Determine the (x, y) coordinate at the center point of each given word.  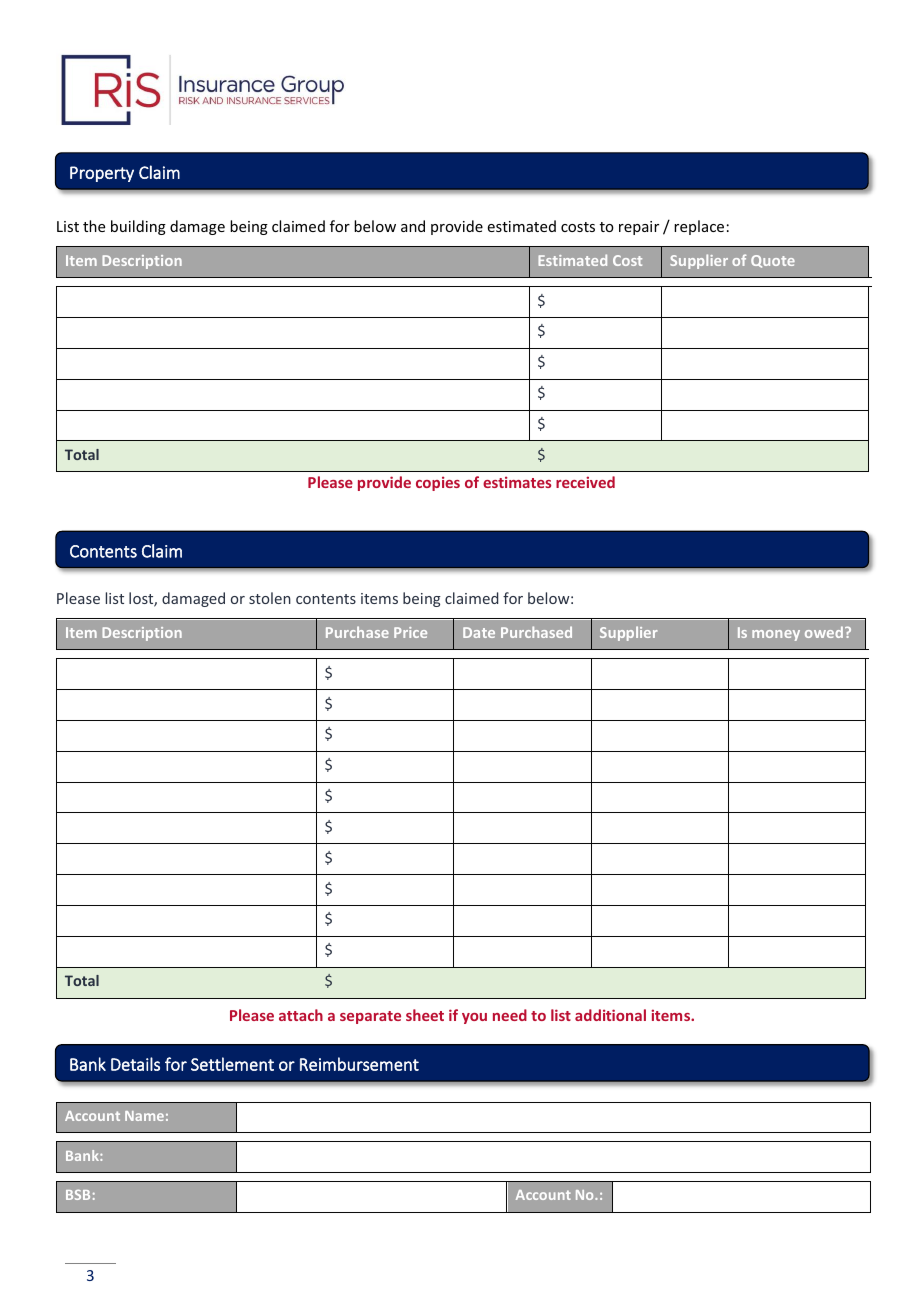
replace (699, 227)
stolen (270, 598)
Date (479, 632)
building (138, 227)
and (413, 226)
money (776, 635)
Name (144, 1116)
